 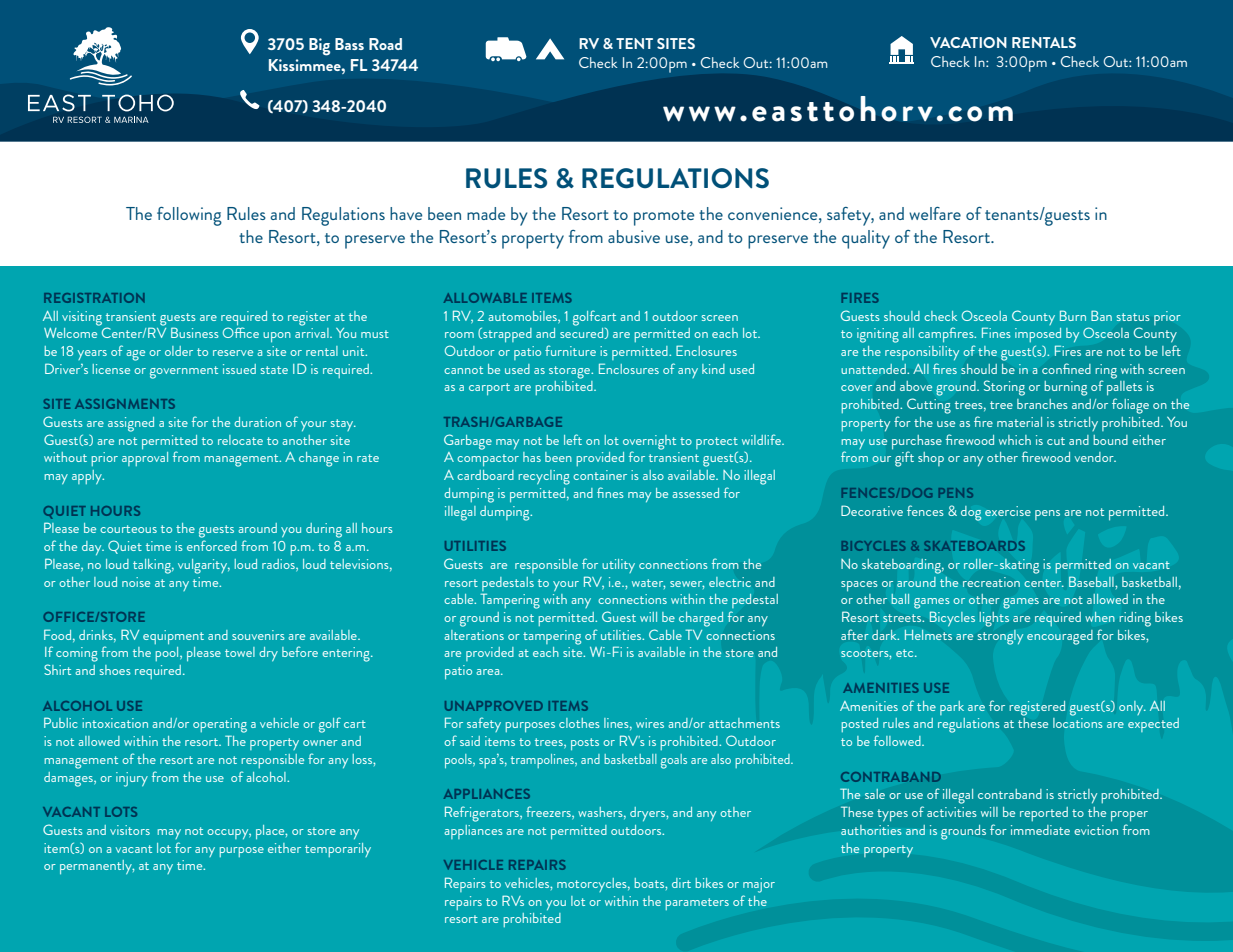 What do you see at coordinates (681, 883) in the screenshot?
I see `dirt` at bounding box center [681, 883].
